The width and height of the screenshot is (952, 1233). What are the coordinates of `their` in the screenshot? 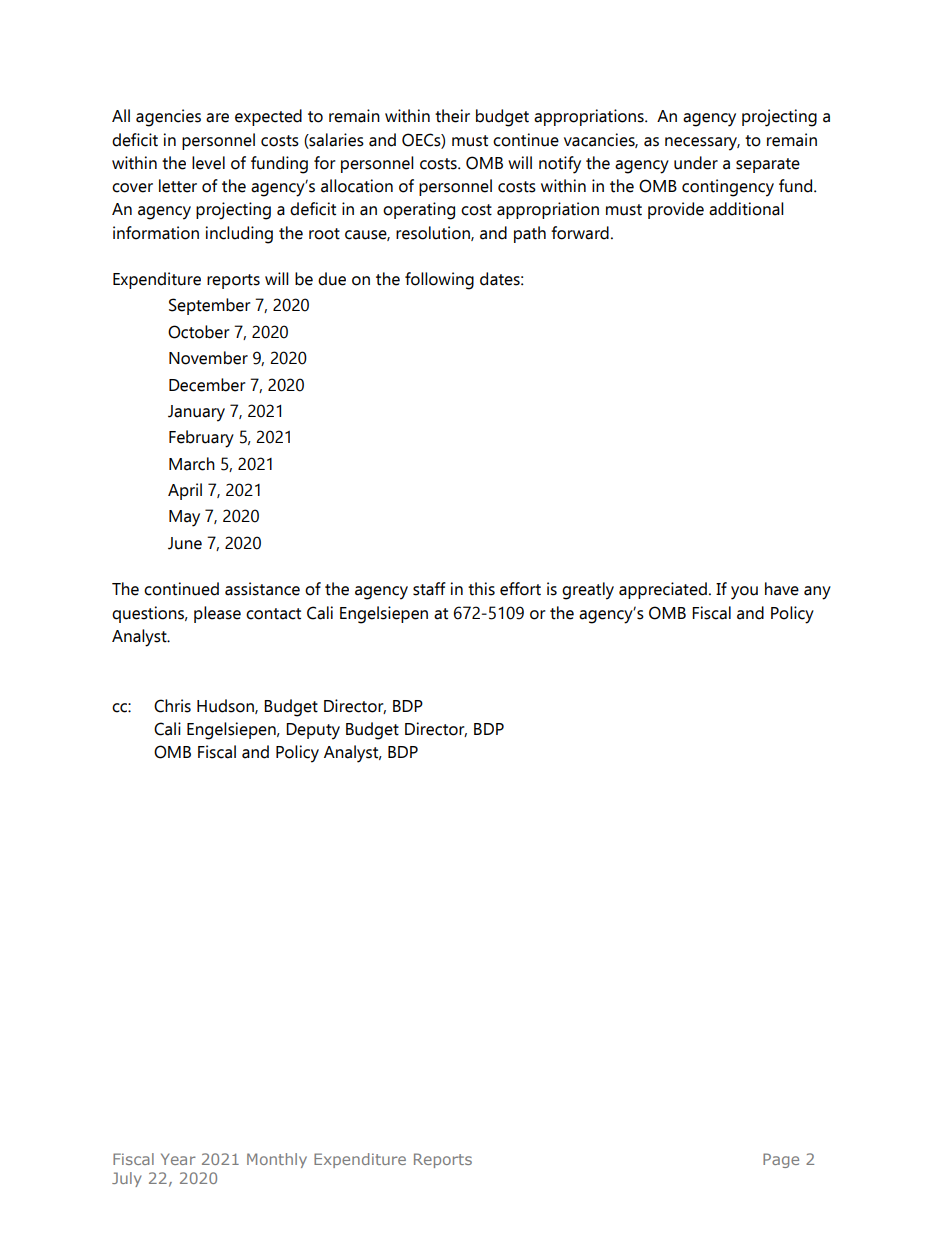 It's located at (452, 116).
